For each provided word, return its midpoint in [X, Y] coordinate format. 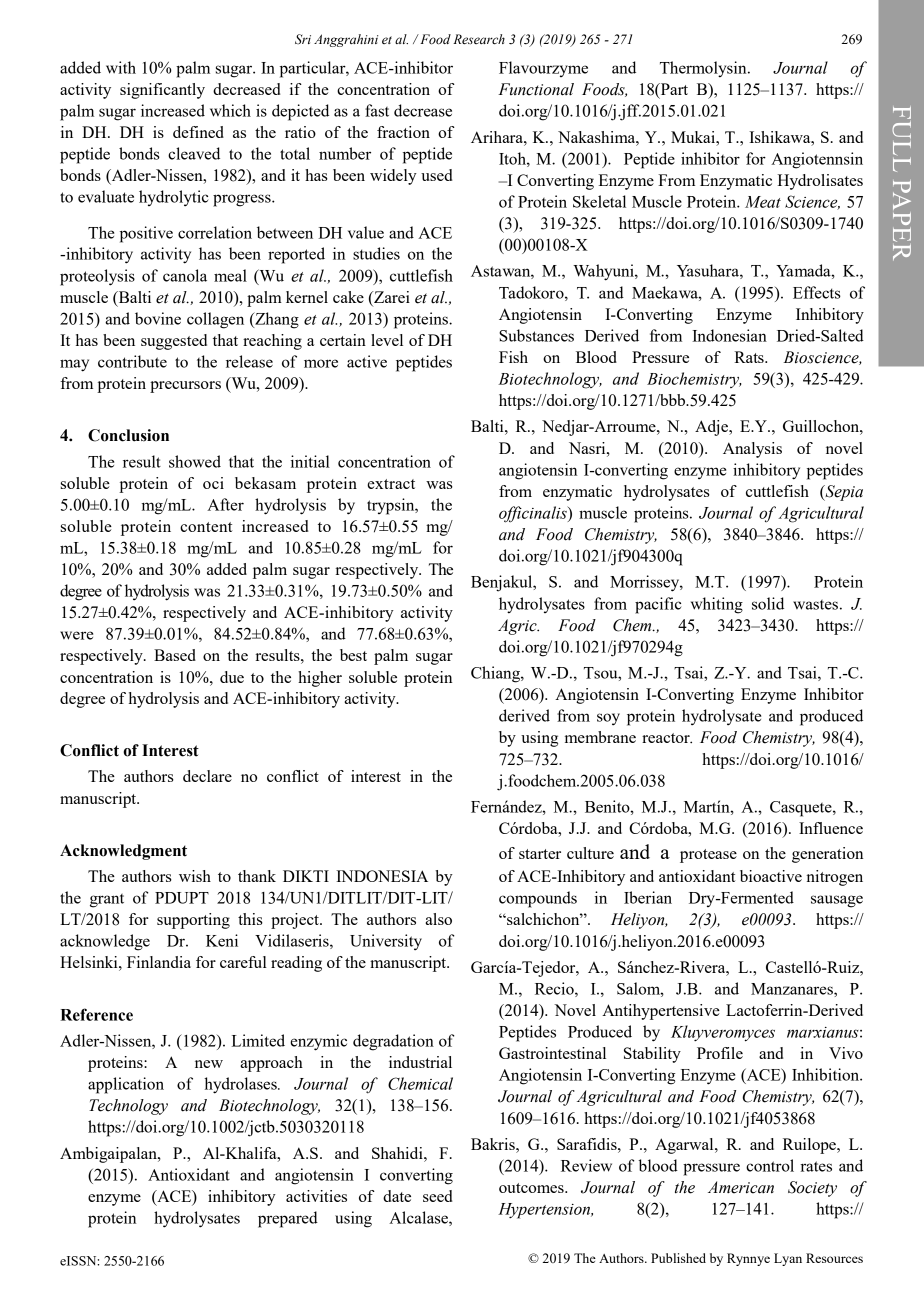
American [741, 1187]
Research [479, 39]
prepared [288, 1219]
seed [437, 1196]
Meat [763, 202]
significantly [162, 91]
